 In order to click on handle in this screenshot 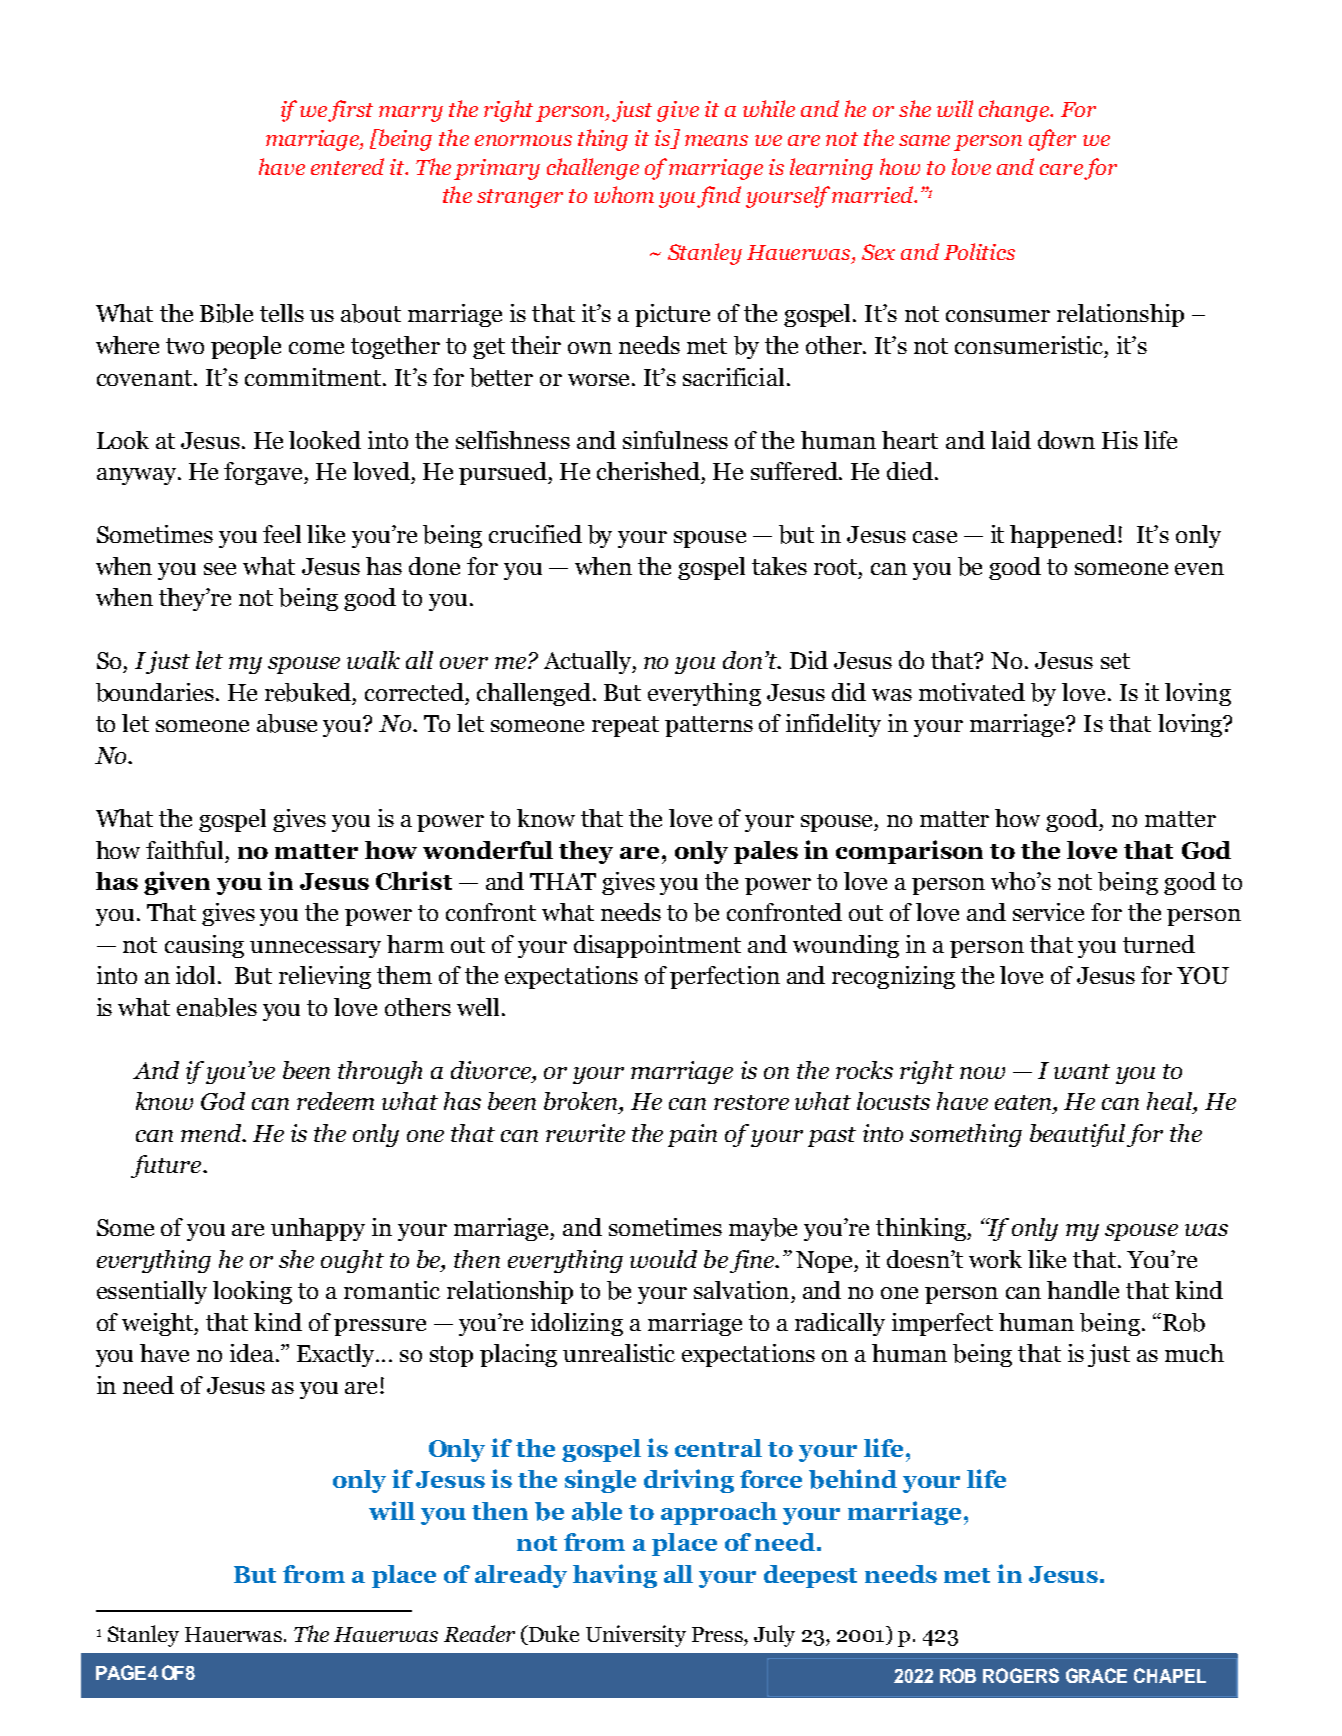, I will do `click(1083, 1290)`.
